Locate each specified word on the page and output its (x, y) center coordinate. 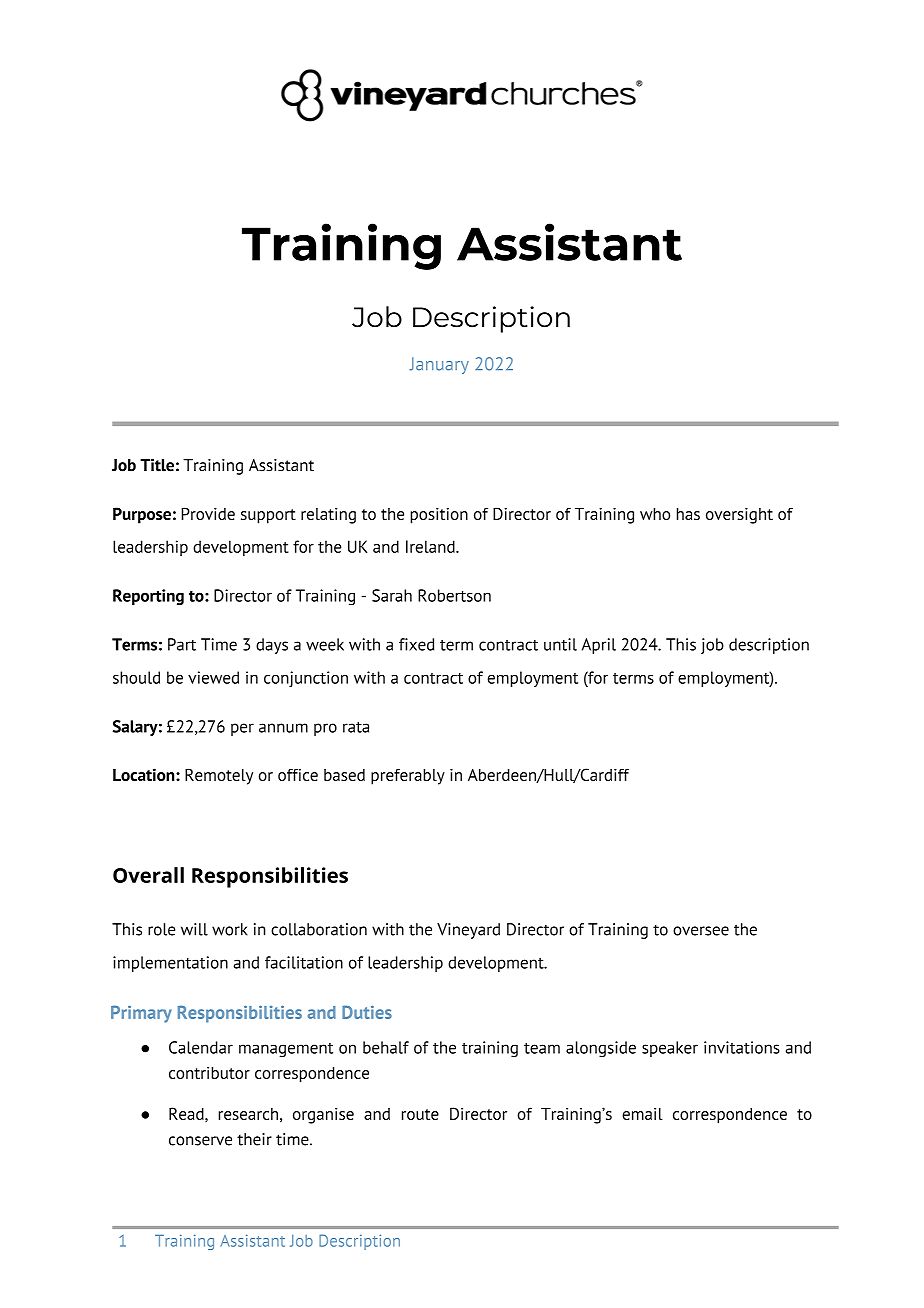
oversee (701, 931)
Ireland (431, 546)
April (599, 646)
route (420, 1114)
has (688, 514)
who (655, 514)
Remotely (219, 776)
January (439, 365)
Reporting (148, 597)
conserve (200, 1141)
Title (157, 465)
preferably (408, 776)
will (194, 929)
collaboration (319, 929)
